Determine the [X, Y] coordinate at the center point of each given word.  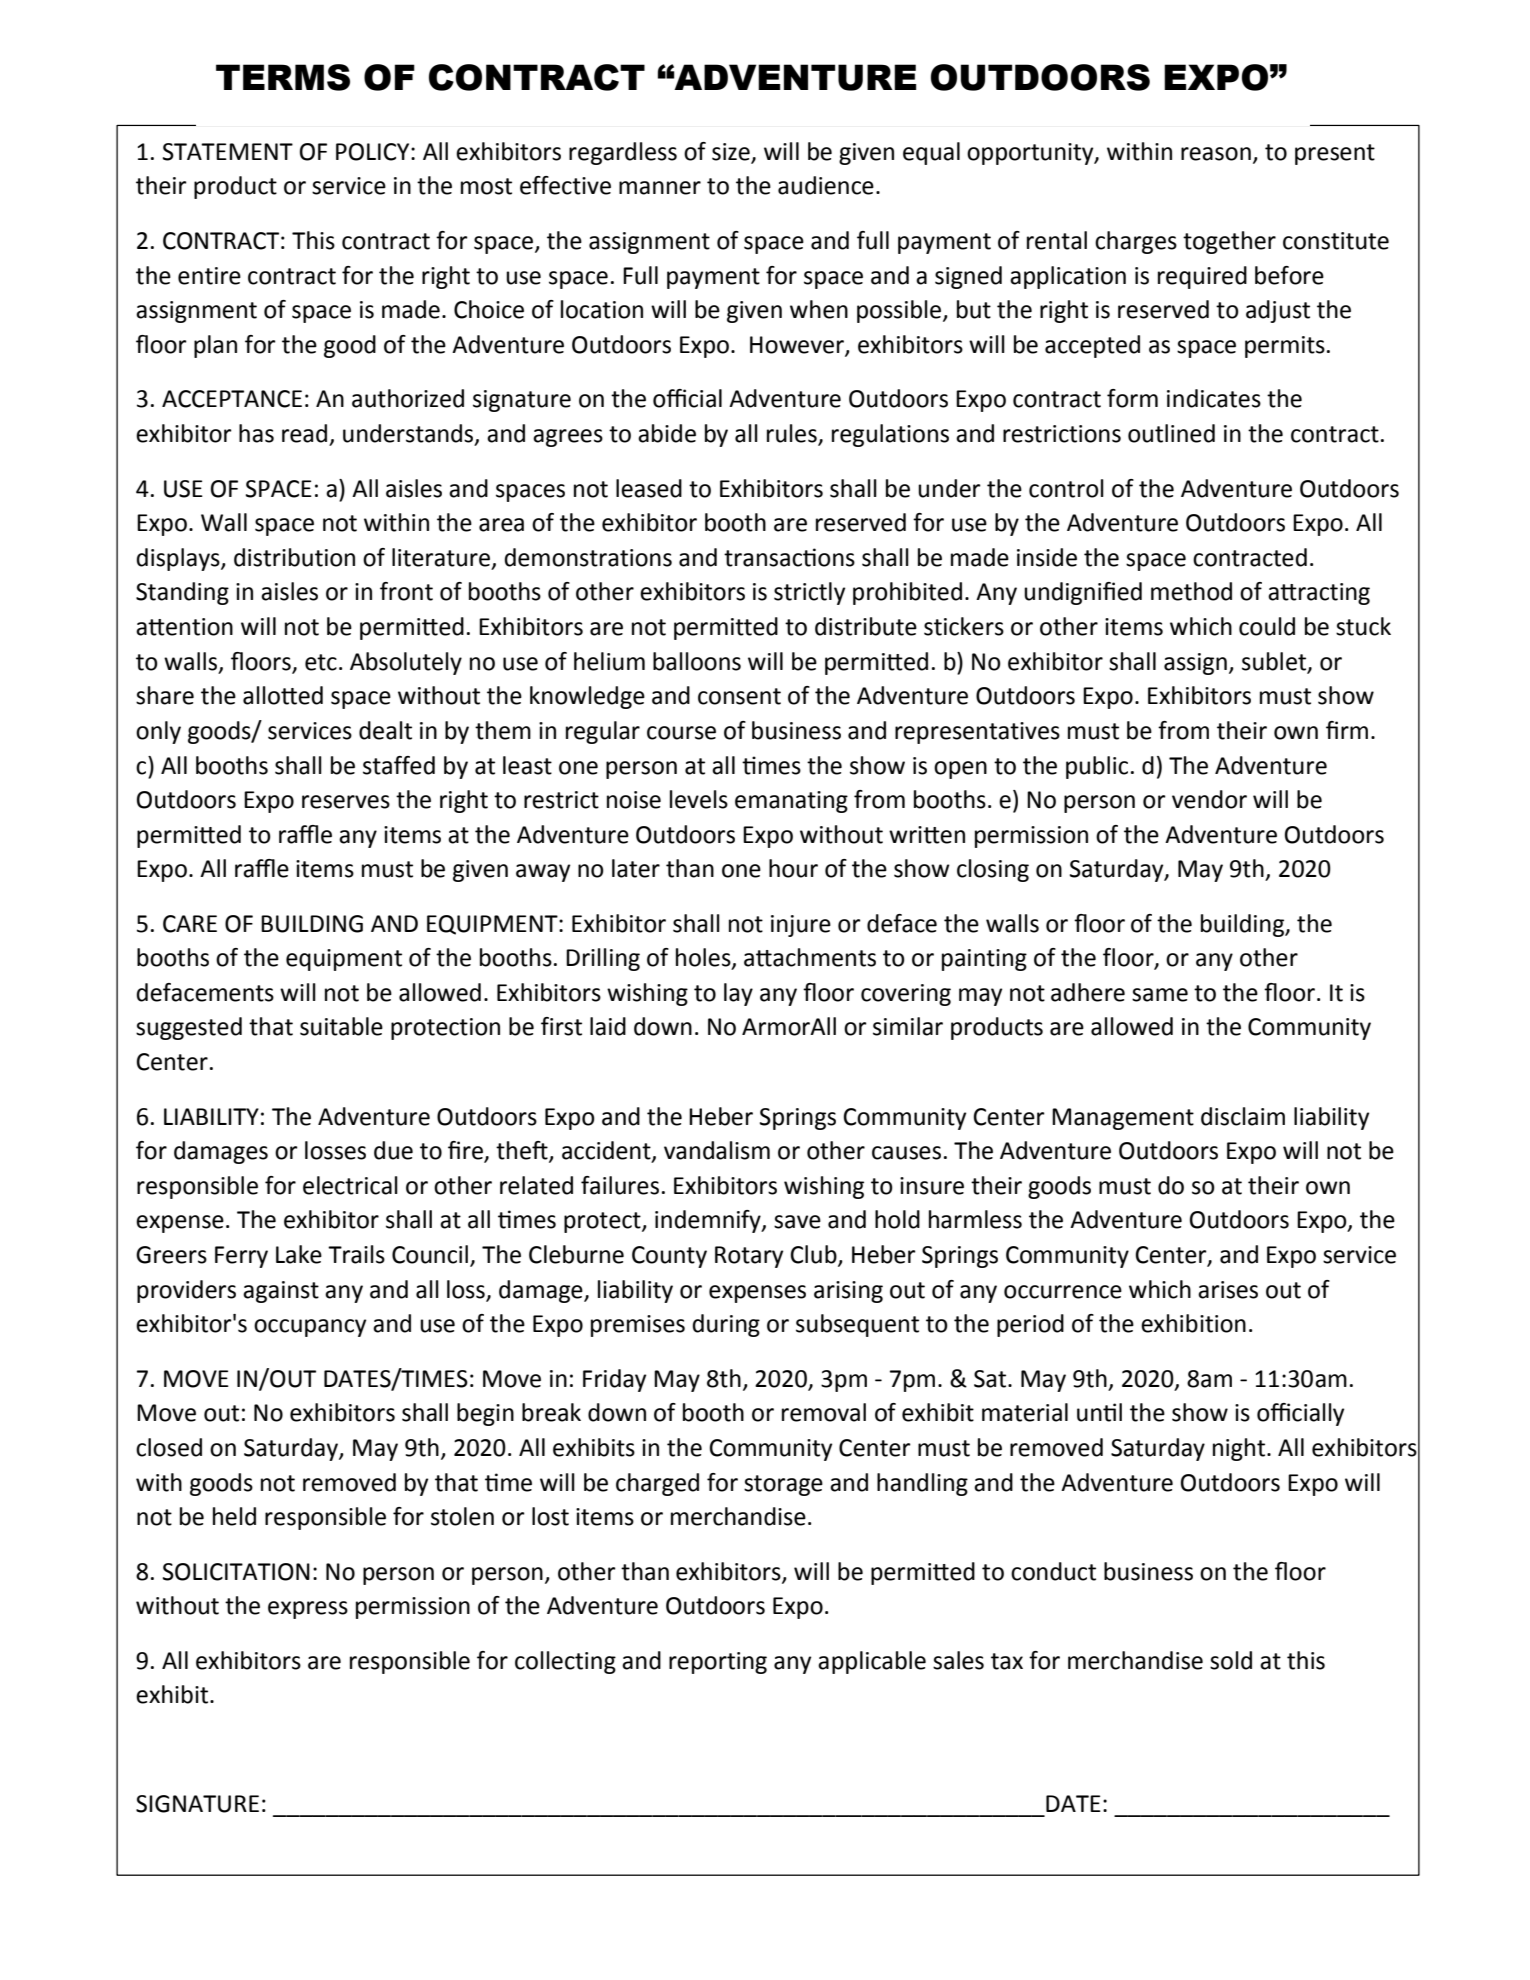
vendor [1209, 799]
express [308, 1610]
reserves [346, 802]
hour [793, 868]
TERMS [283, 77]
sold [1231, 1660]
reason [1216, 154]
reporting [718, 1663]
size [732, 153]
